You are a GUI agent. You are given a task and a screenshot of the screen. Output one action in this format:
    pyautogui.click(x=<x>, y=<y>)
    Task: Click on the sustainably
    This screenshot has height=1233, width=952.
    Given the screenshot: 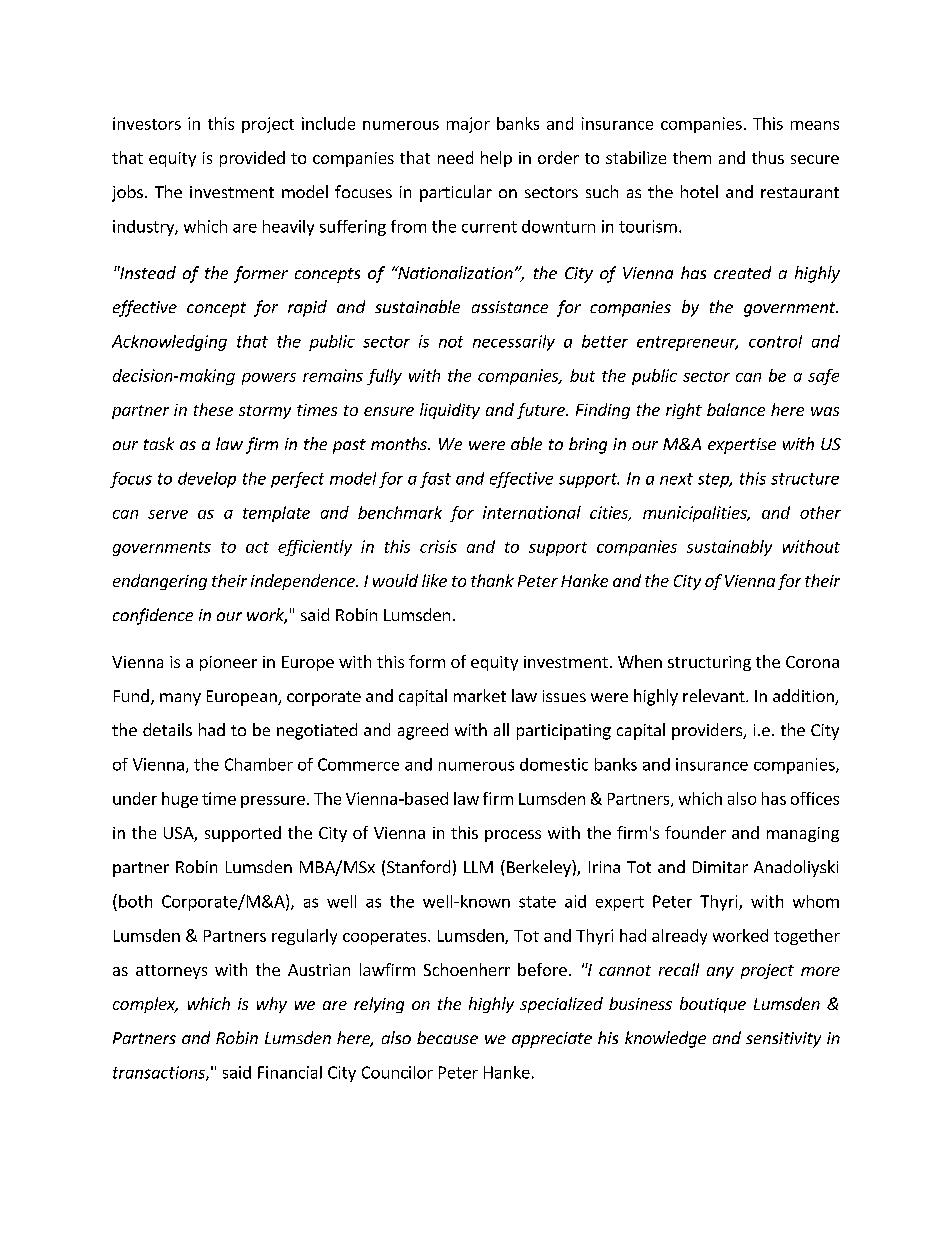 What is the action you would take?
    pyautogui.click(x=729, y=548)
